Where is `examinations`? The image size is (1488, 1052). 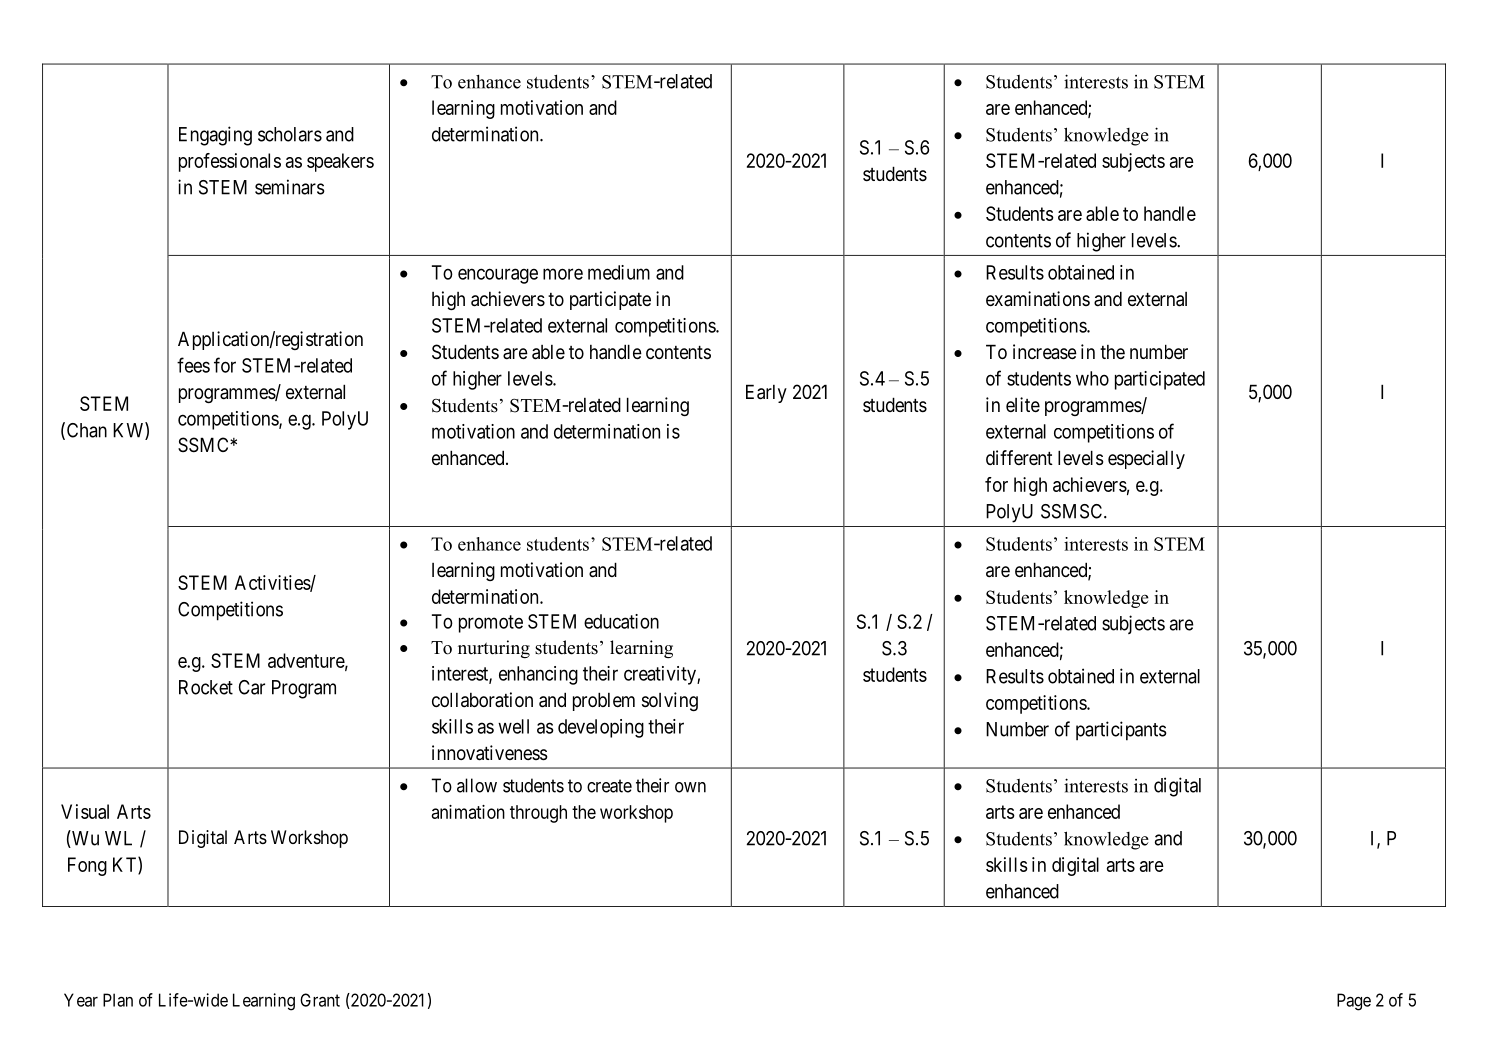
examinations is located at coordinates (1038, 299).
